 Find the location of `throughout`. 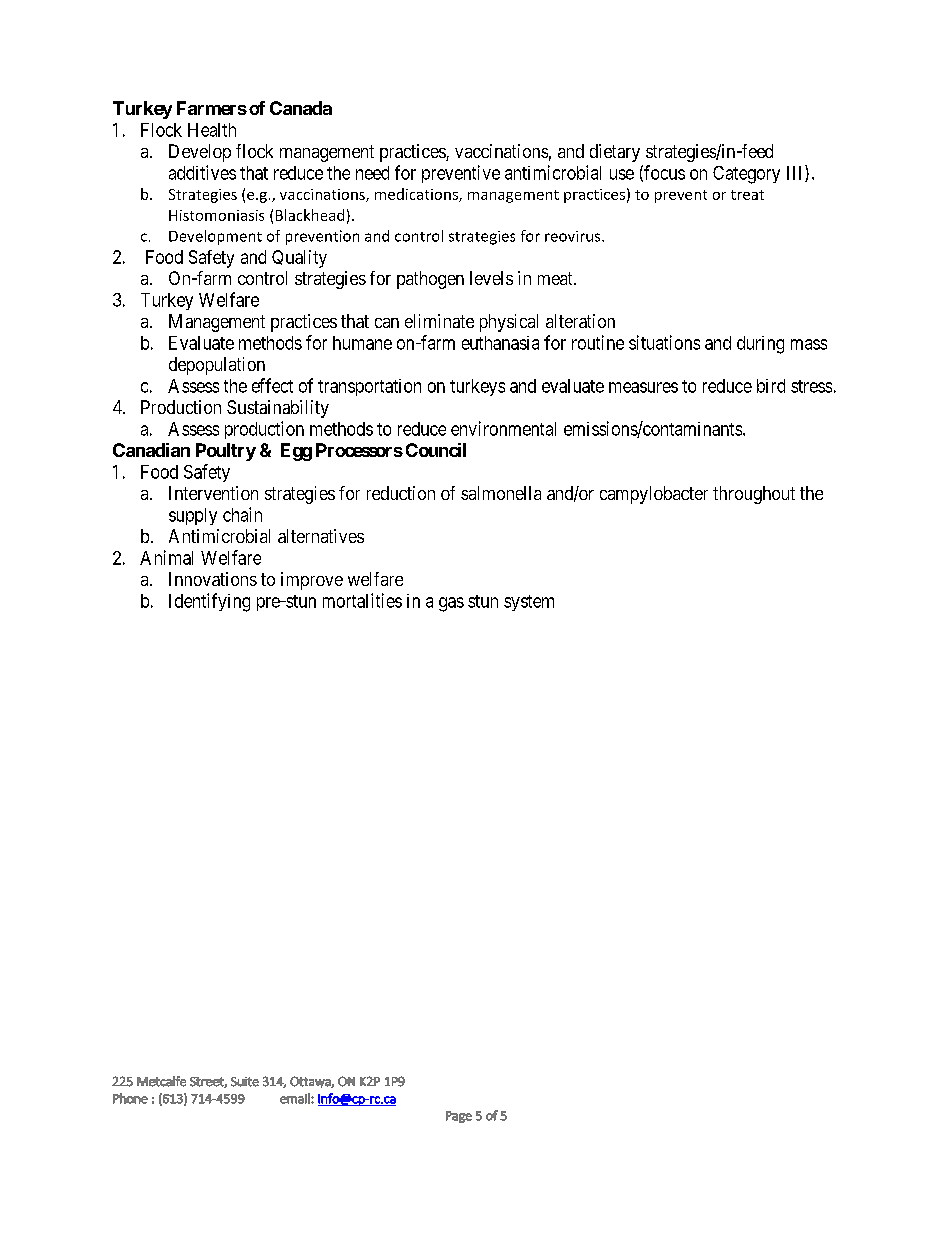

throughout is located at coordinates (754, 495).
